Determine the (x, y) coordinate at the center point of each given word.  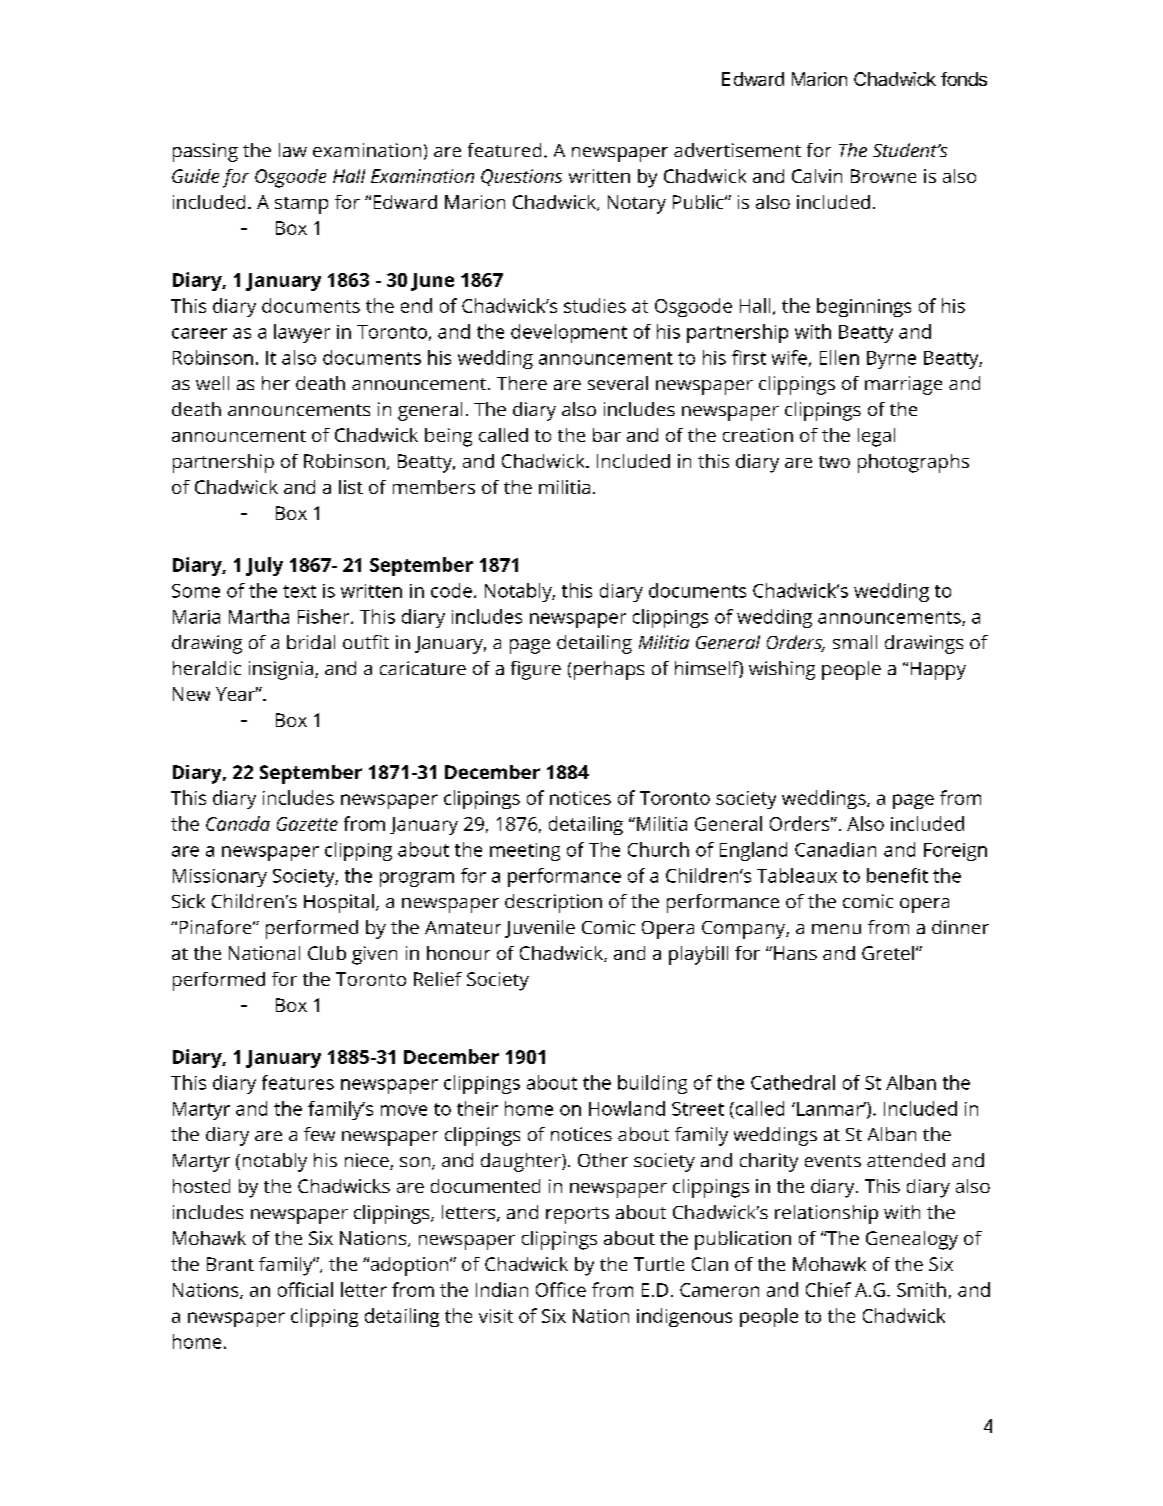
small (855, 642)
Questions (521, 177)
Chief (828, 1289)
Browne (883, 176)
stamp (301, 205)
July (264, 566)
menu (836, 929)
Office (561, 1289)
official (305, 1289)
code (451, 590)
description (553, 903)
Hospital (339, 903)
